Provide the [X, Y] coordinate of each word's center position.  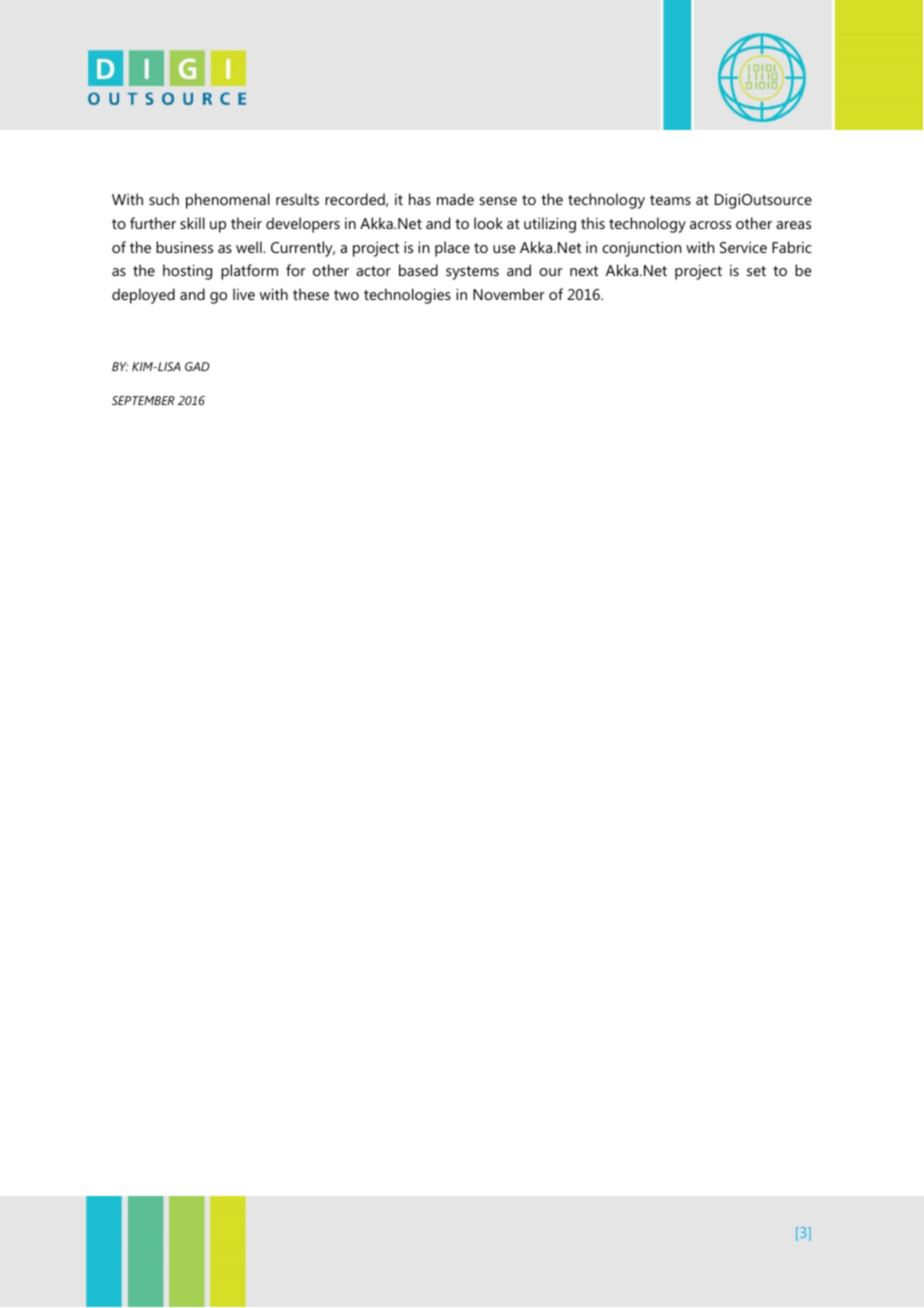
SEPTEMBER [143, 400]
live [244, 294]
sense [498, 201]
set [756, 271]
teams [670, 200]
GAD [197, 366]
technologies [407, 296]
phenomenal [228, 201]
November [509, 294]
